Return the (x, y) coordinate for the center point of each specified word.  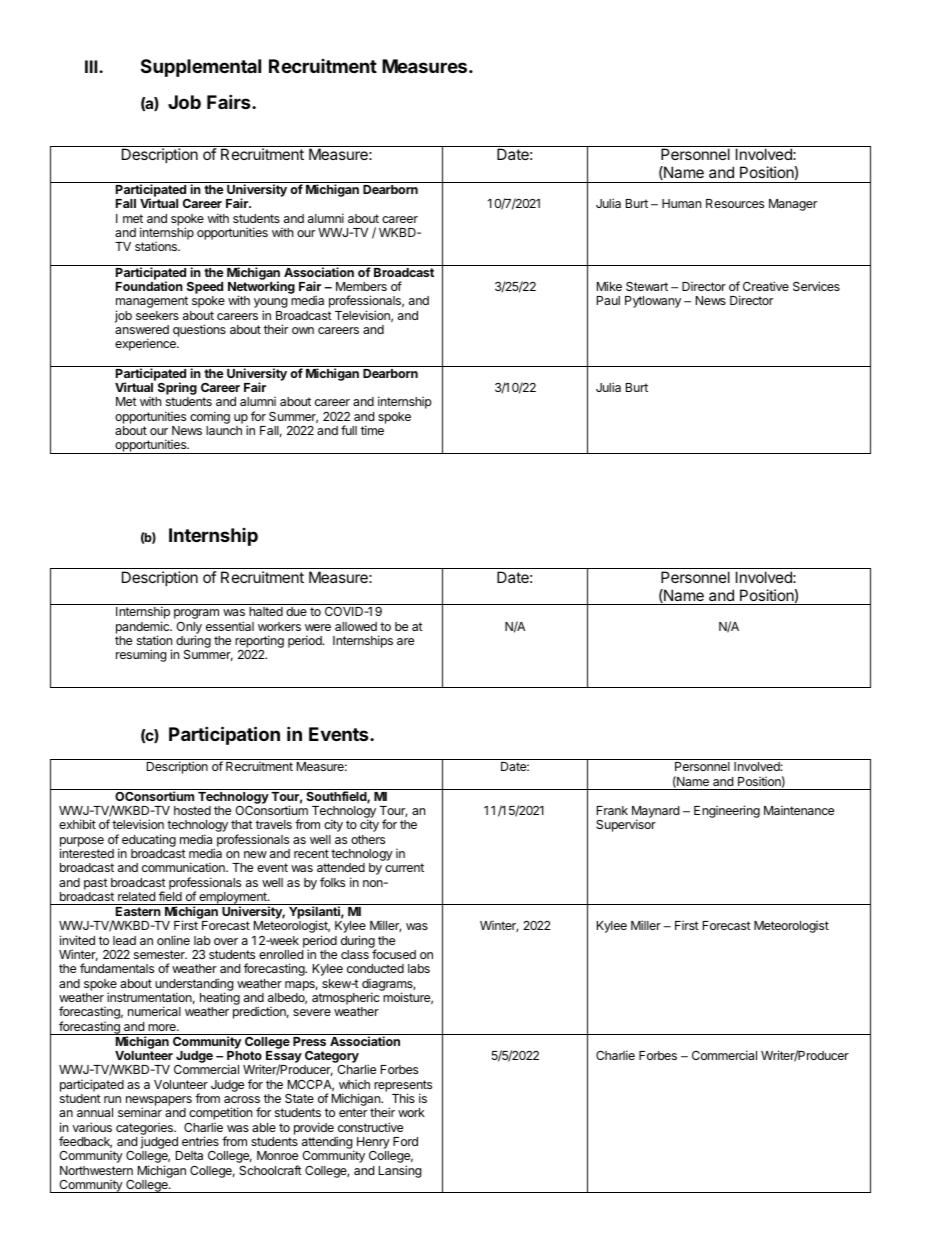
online (173, 940)
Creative (766, 286)
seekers (157, 315)
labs (419, 968)
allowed (356, 626)
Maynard (655, 813)
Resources (735, 203)
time (372, 430)
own (303, 330)
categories (145, 1130)
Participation (224, 735)
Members (361, 286)
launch (224, 430)
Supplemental (201, 68)
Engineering (727, 811)
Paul (608, 300)
